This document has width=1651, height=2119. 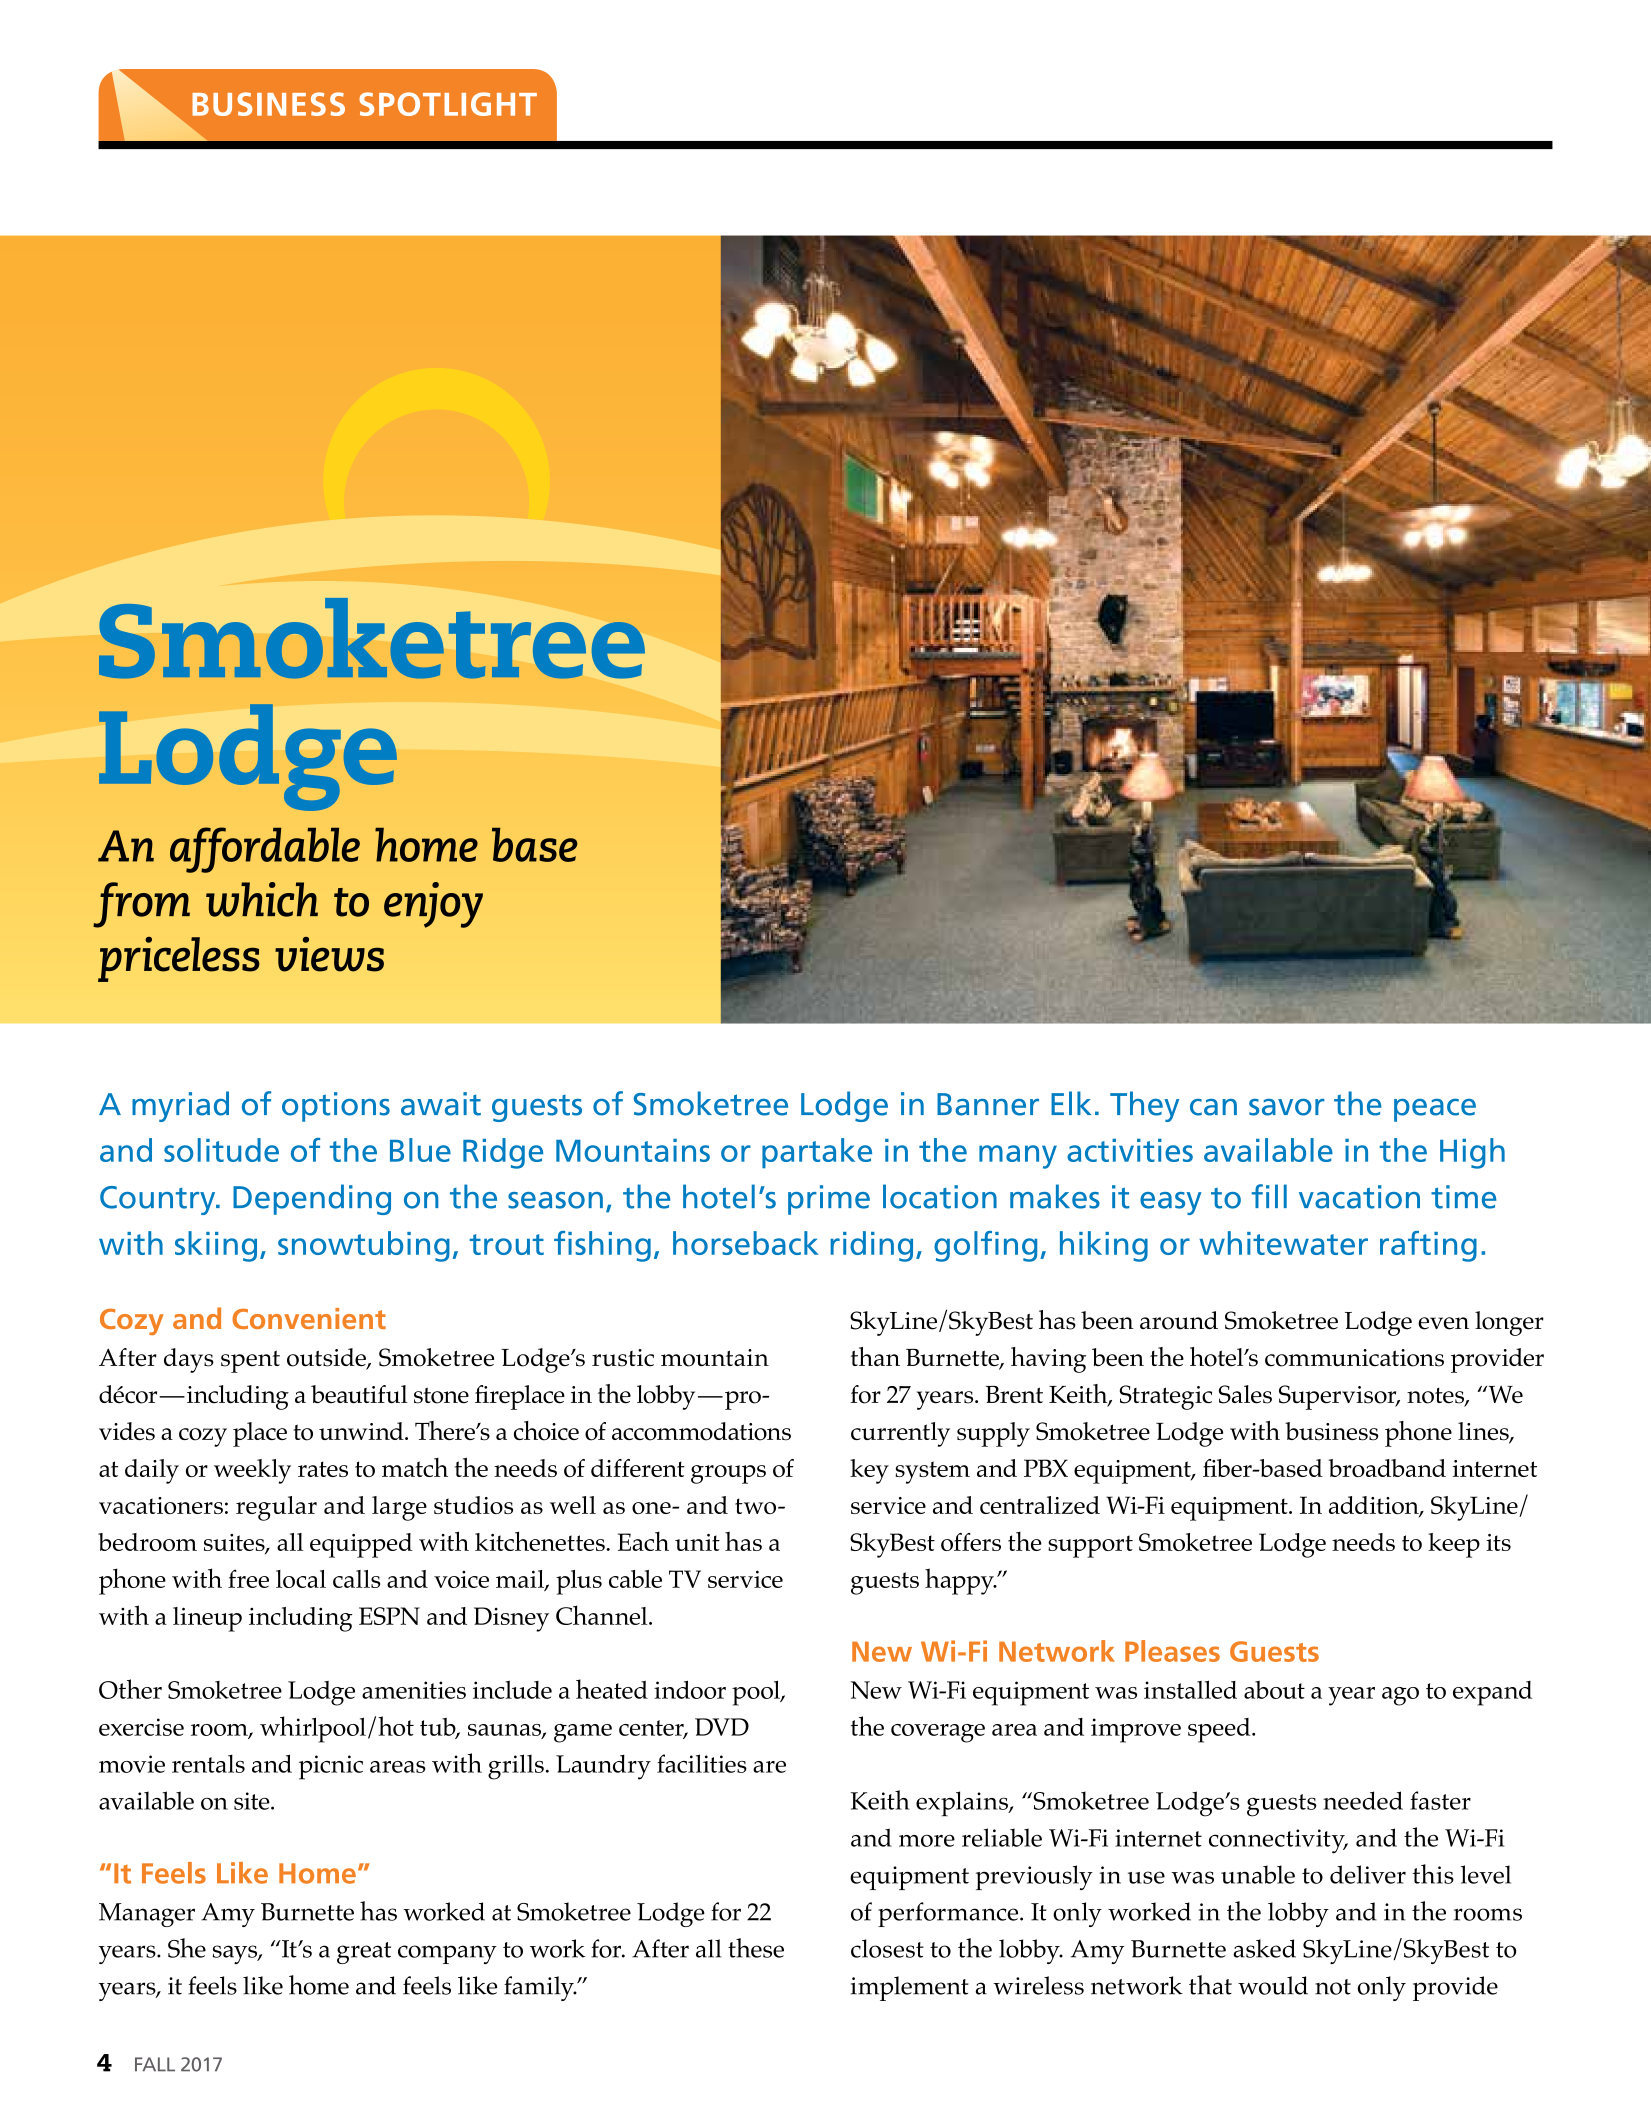 What do you see at coordinates (336, 1107) in the document?
I see `options` at bounding box center [336, 1107].
